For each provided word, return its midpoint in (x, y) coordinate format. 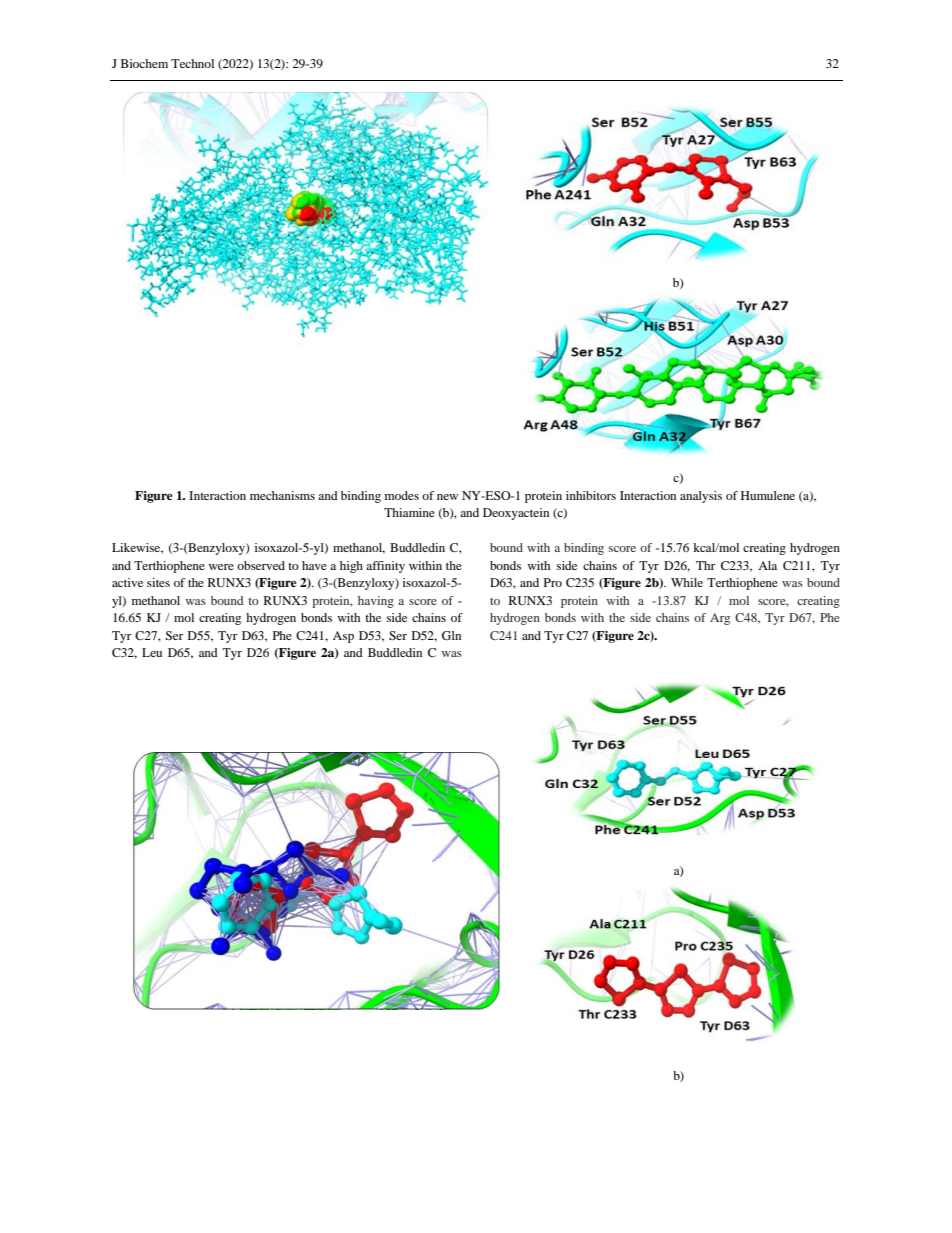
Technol (192, 63)
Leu (152, 652)
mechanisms (282, 495)
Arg (720, 619)
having (376, 602)
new (447, 497)
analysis (701, 497)
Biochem (144, 63)
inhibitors (591, 495)
